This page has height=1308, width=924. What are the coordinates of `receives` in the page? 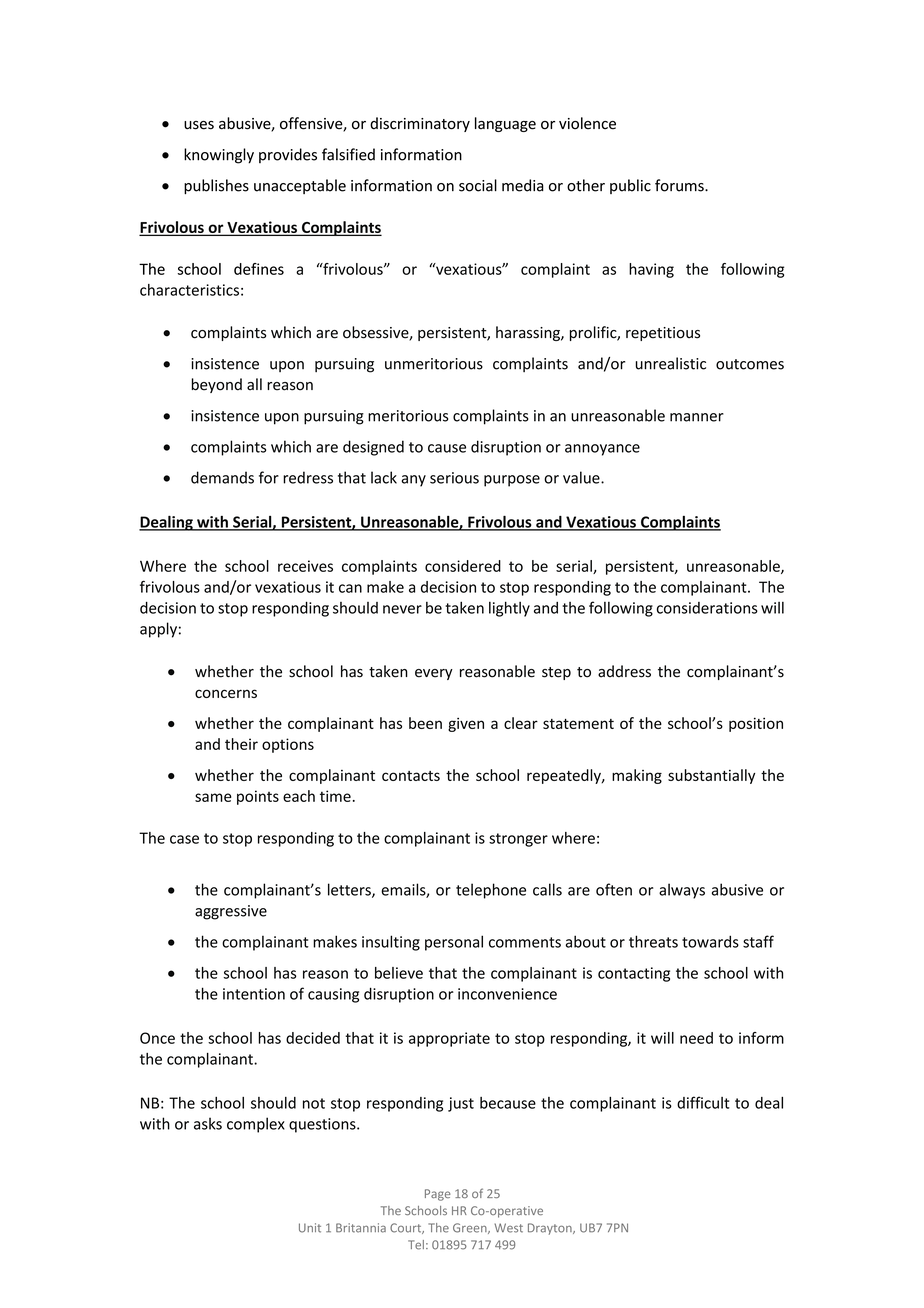 It's located at (305, 566).
